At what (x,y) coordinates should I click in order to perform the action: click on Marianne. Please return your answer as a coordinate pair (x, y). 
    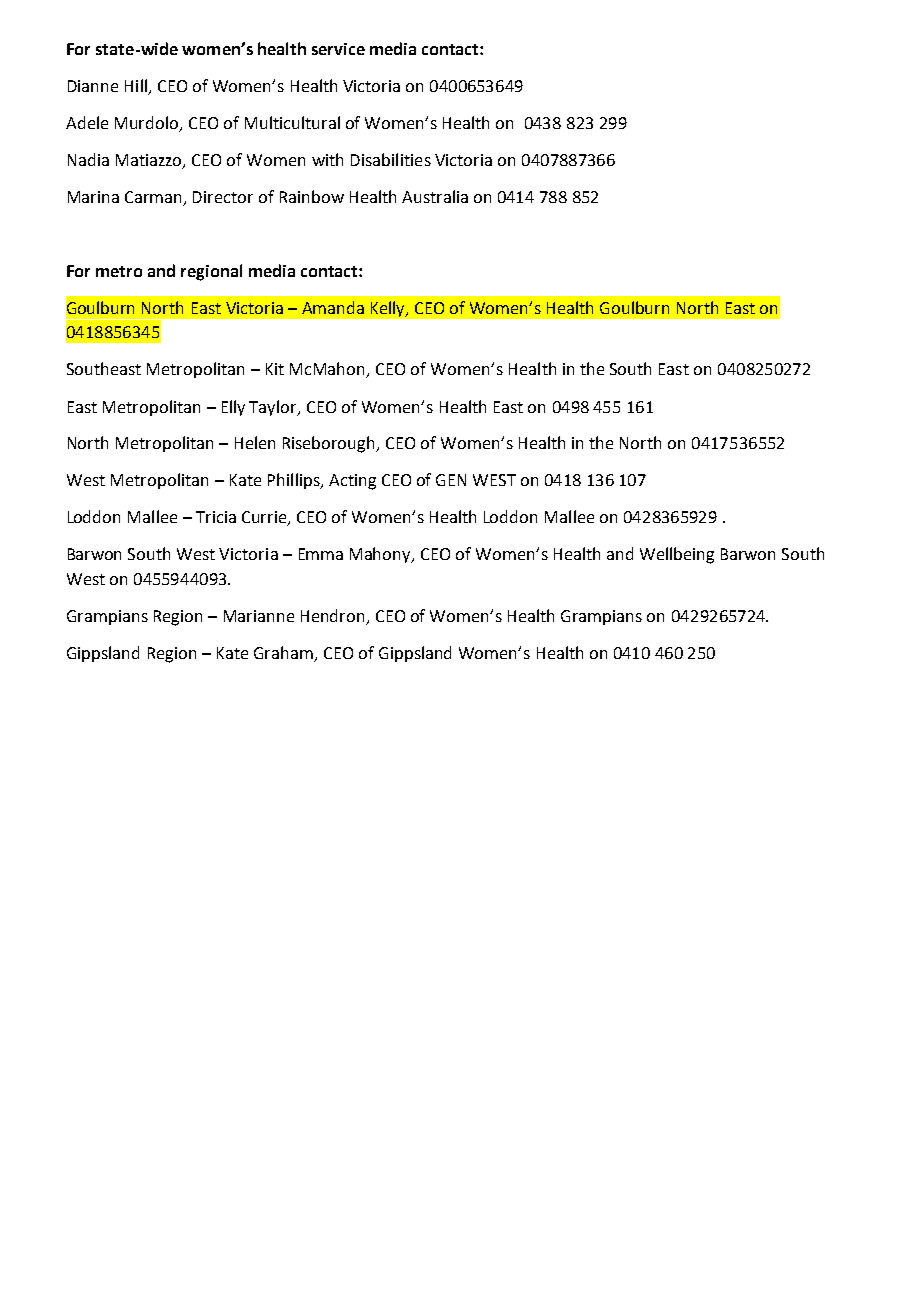
    Looking at the image, I should click on (259, 616).
